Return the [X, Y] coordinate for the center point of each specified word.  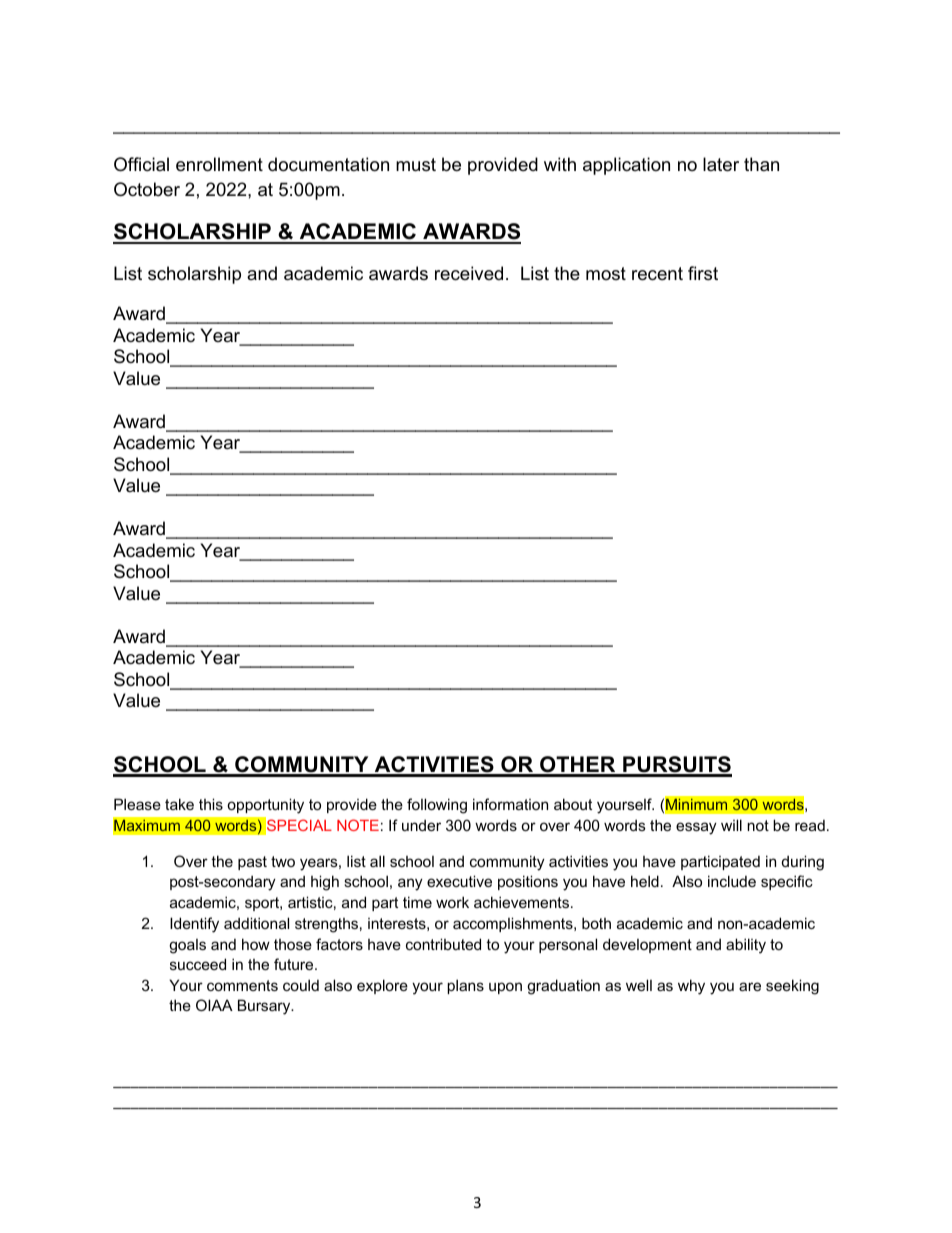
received [469, 273]
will [731, 825]
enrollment [219, 164]
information [510, 804]
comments [242, 985]
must [416, 165]
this [211, 804]
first [703, 273]
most [606, 273]
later [721, 164]
